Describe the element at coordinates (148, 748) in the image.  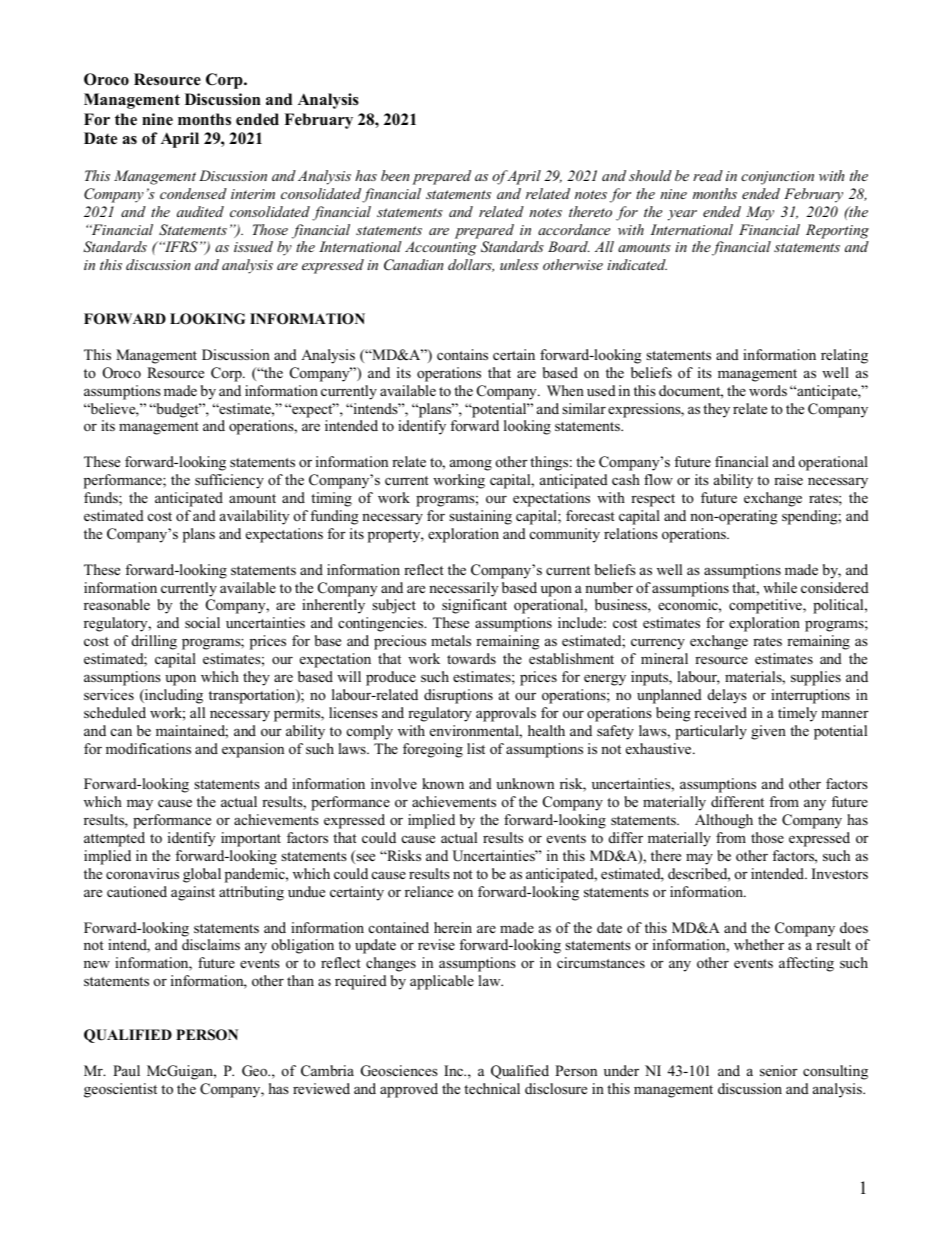
I see `modifications` at that location.
